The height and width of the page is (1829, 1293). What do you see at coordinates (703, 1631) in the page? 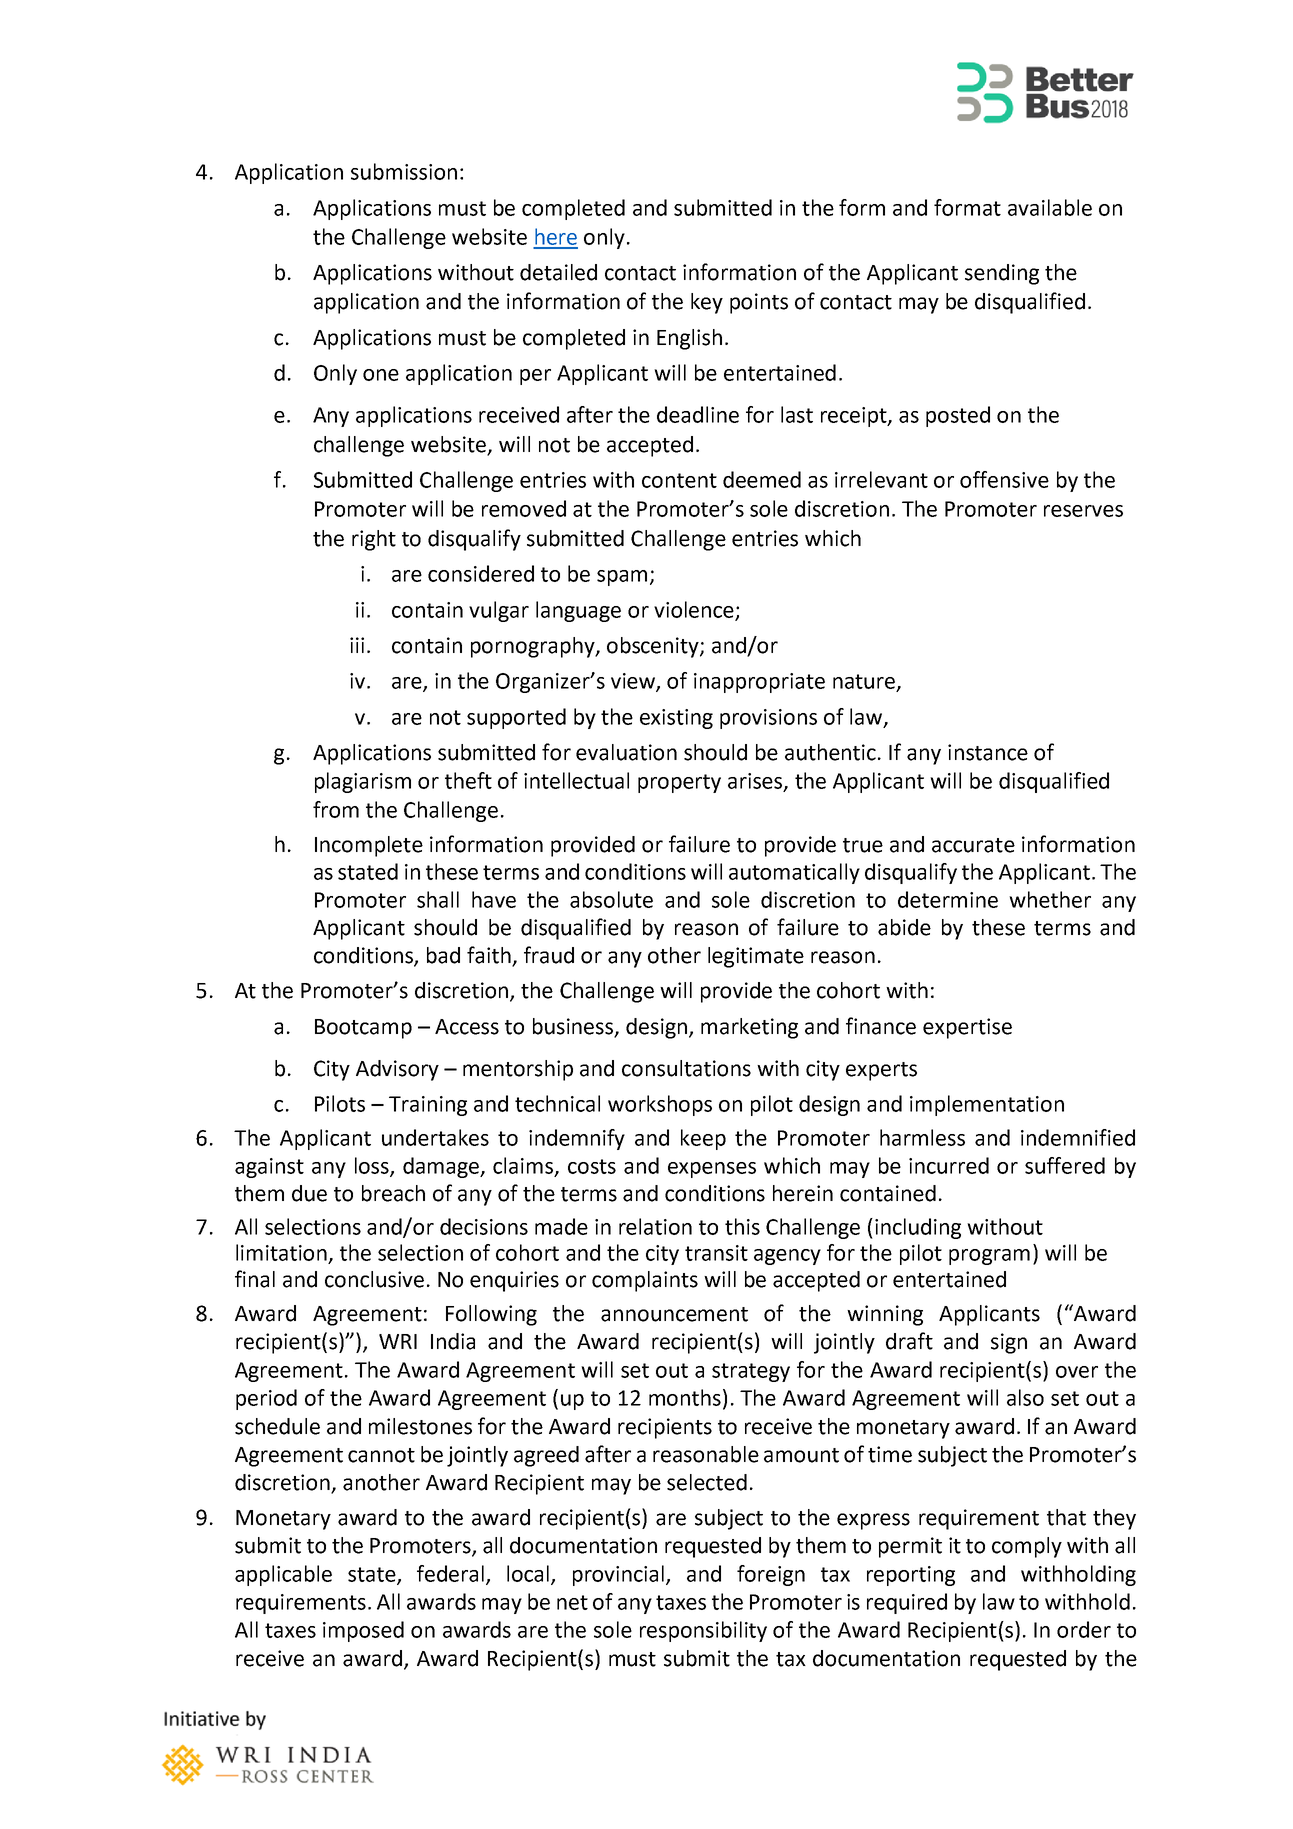
I see `responsibility` at bounding box center [703, 1631].
